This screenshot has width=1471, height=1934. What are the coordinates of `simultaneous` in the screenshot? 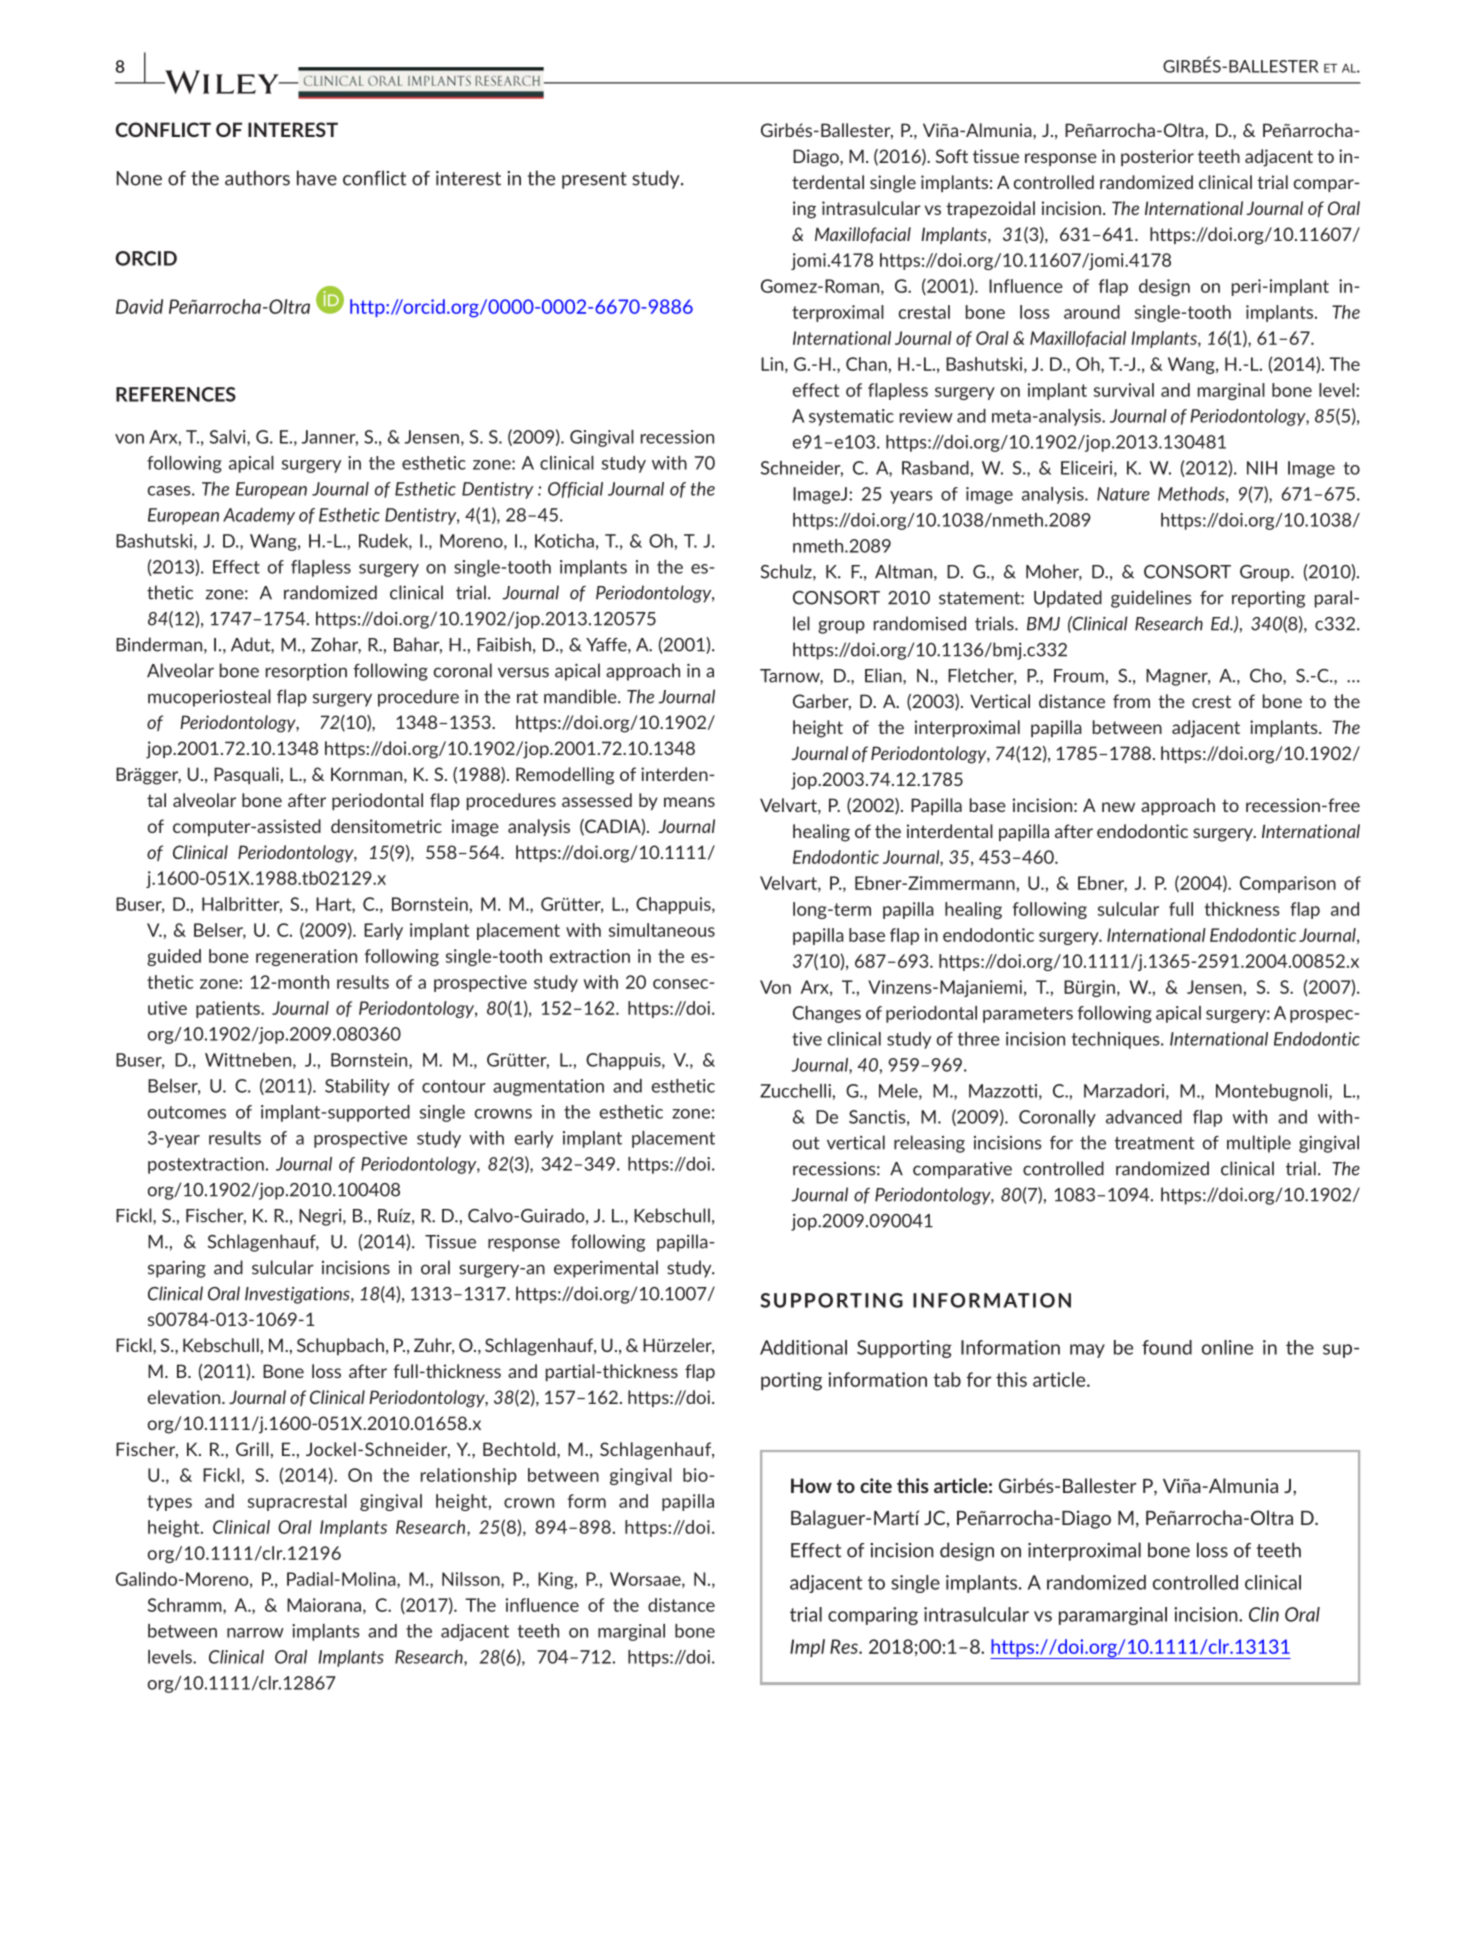 It's located at (662, 930).
